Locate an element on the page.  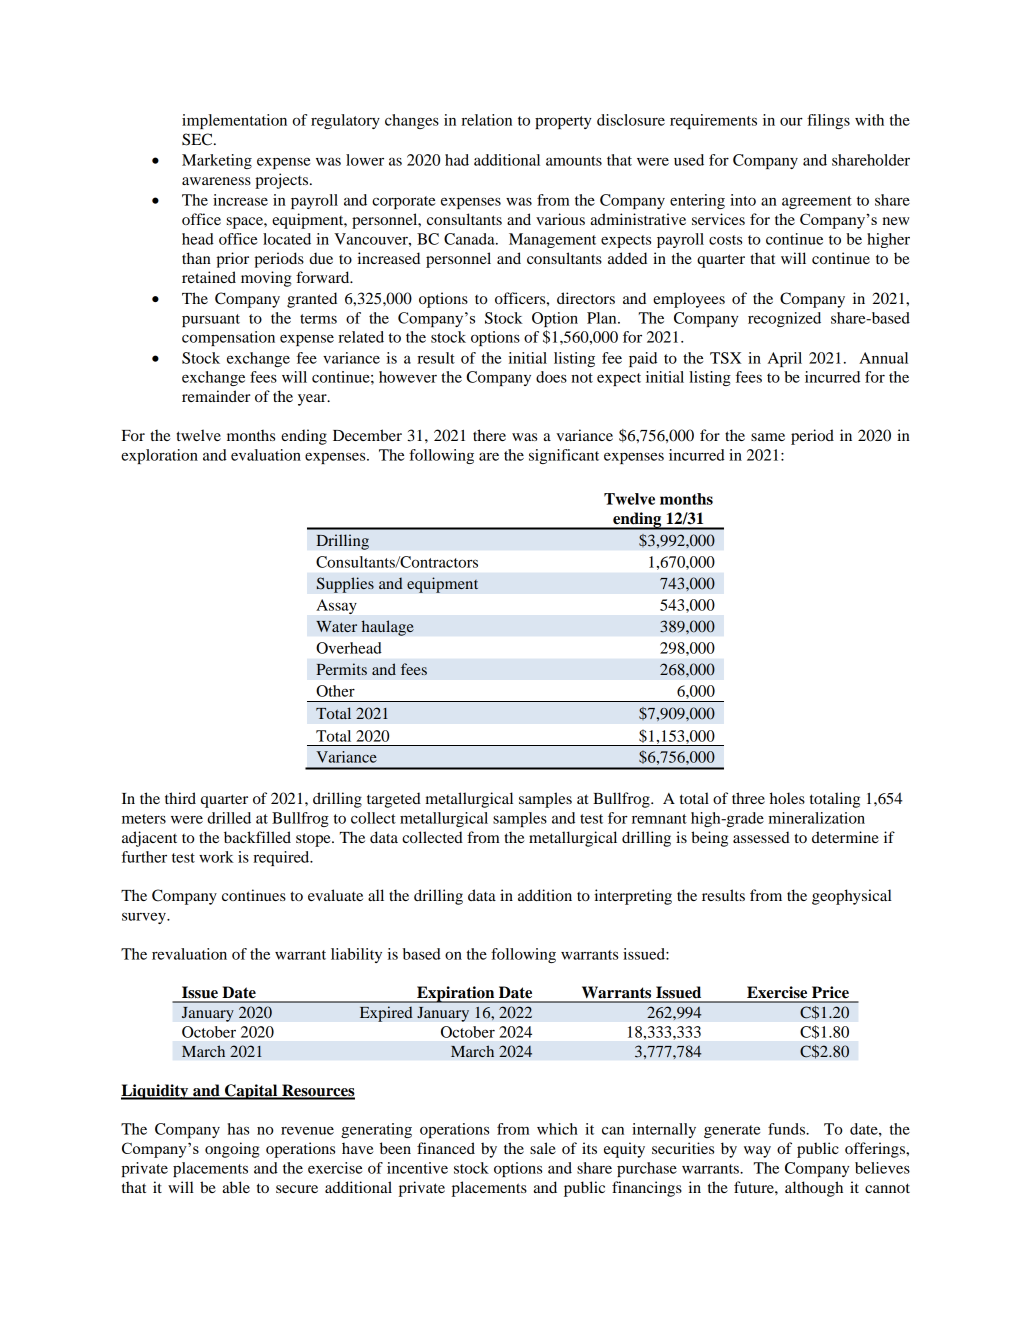
interpreting is located at coordinates (633, 897).
